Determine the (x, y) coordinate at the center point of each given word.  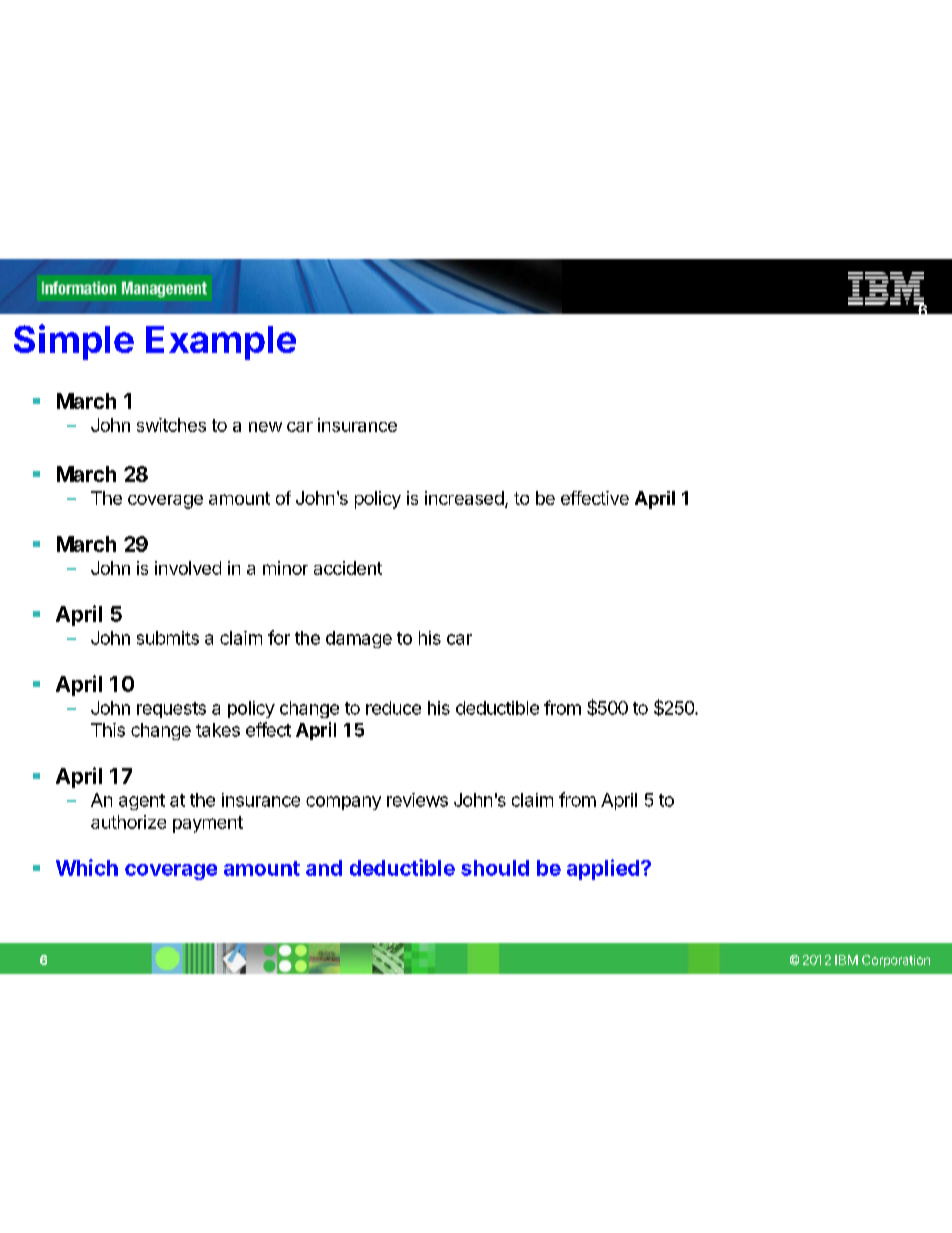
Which (87, 867)
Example (221, 343)
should (495, 868)
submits (168, 638)
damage (359, 639)
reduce (393, 708)
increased (464, 498)
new (265, 427)
